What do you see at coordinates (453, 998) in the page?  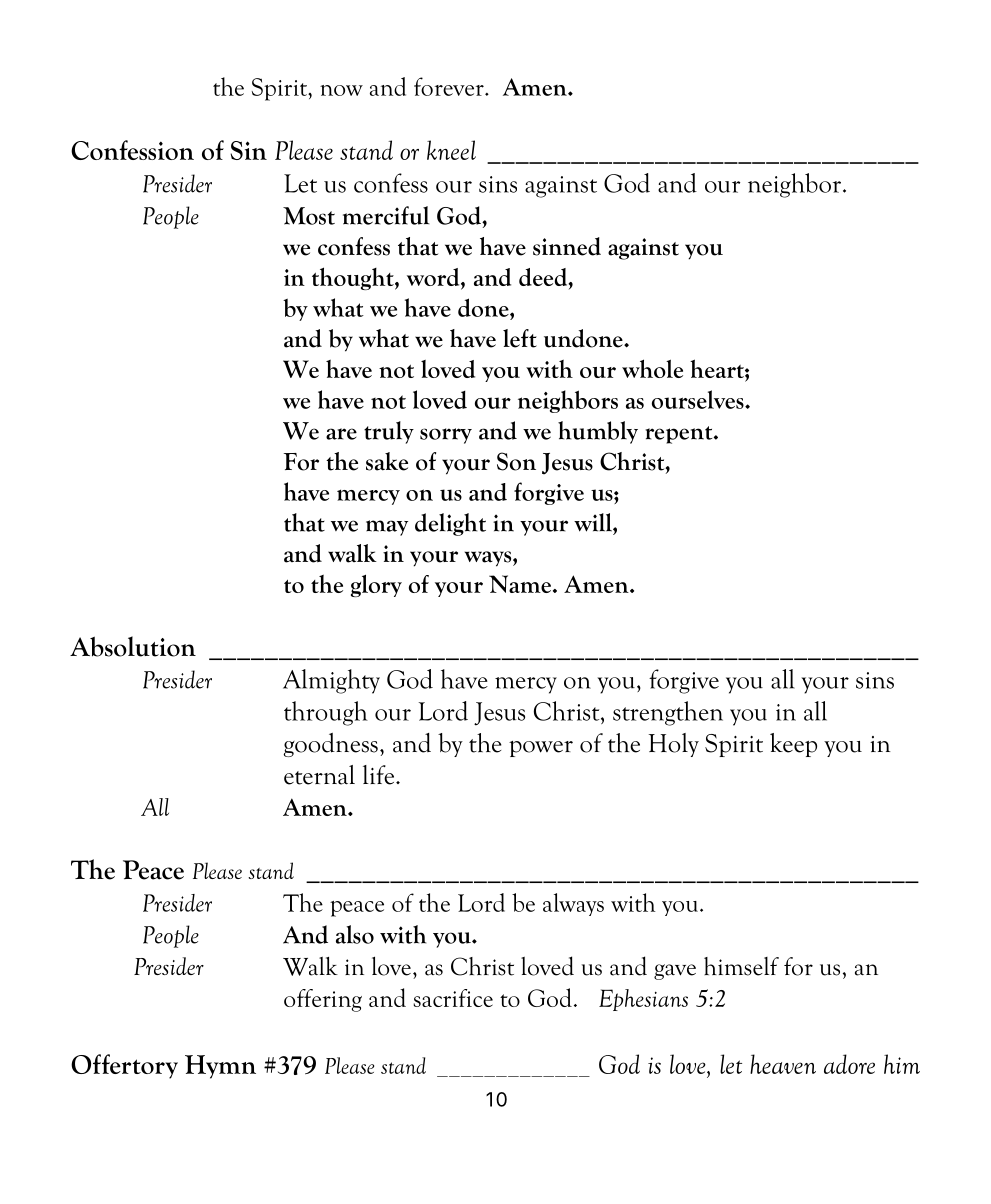 I see `sacrifice` at bounding box center [453, 998].
